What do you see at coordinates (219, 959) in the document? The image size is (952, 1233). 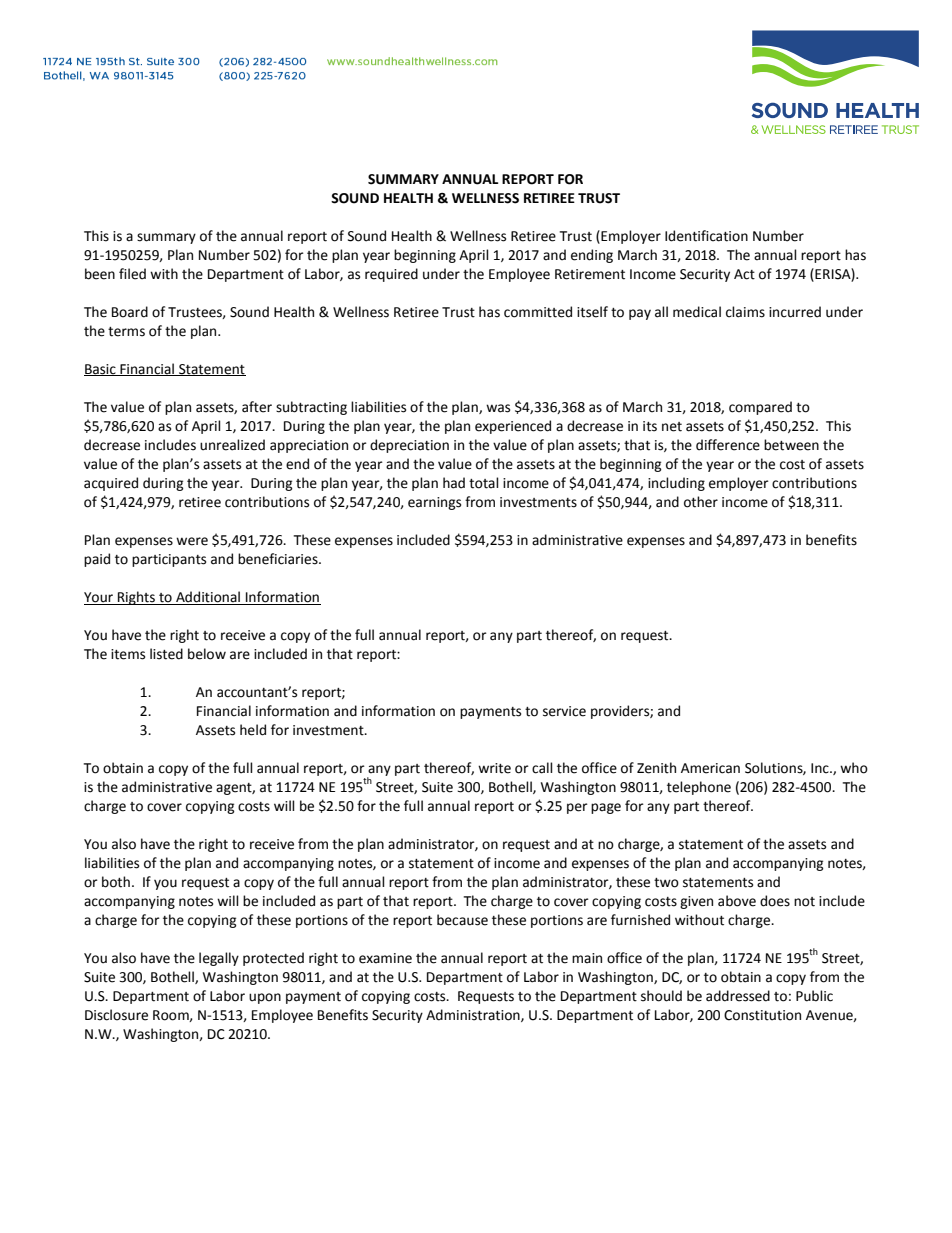 I see `legally` at bounding box center [219, 959].
